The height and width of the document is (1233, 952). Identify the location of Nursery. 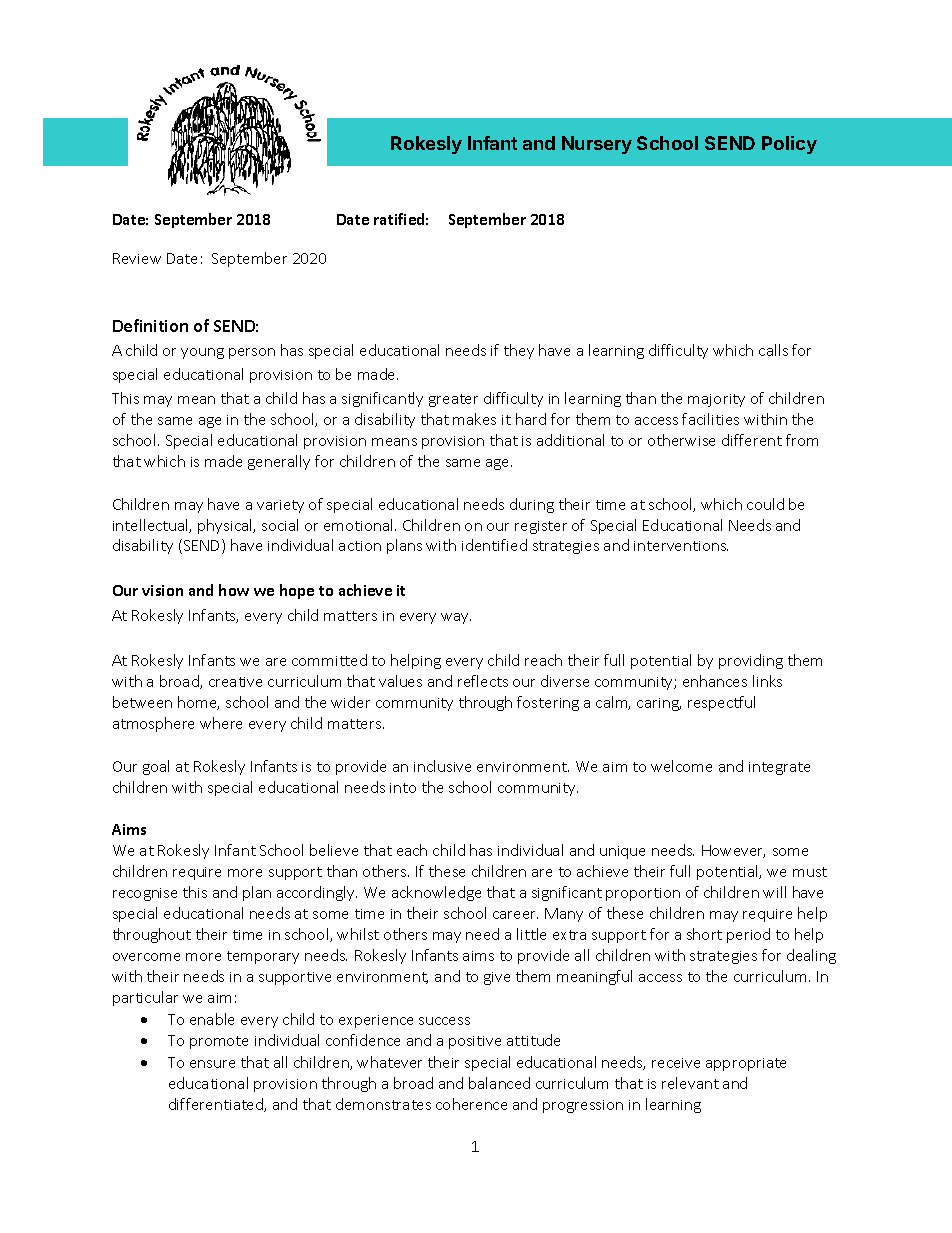
(597, 145).
